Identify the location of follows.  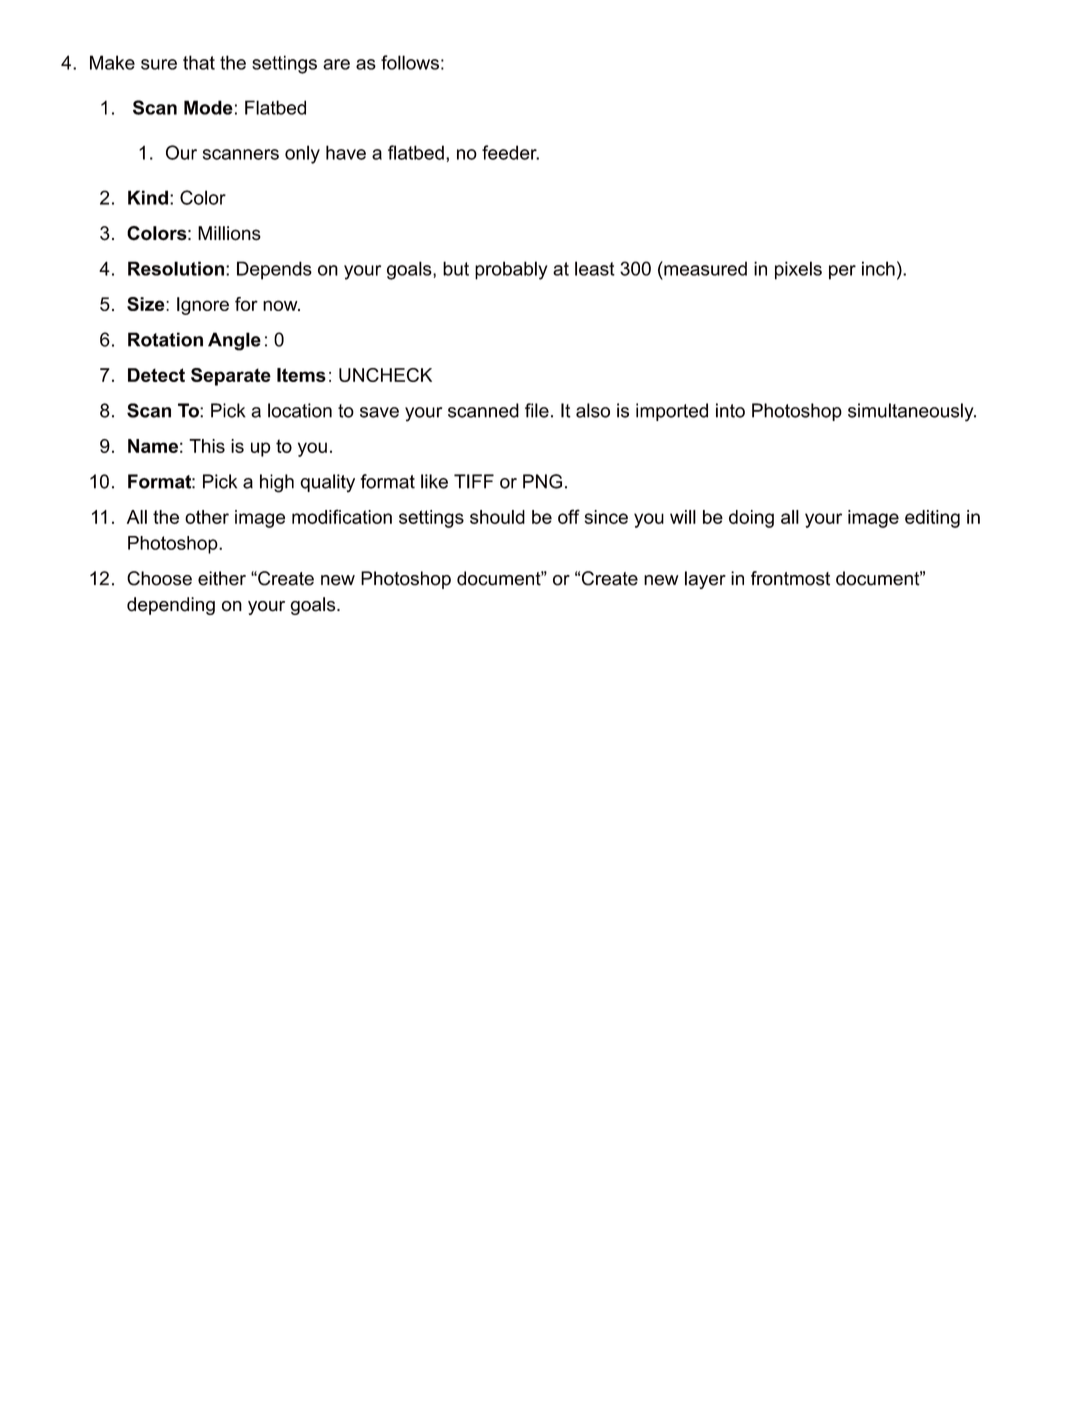
(410, 62).
